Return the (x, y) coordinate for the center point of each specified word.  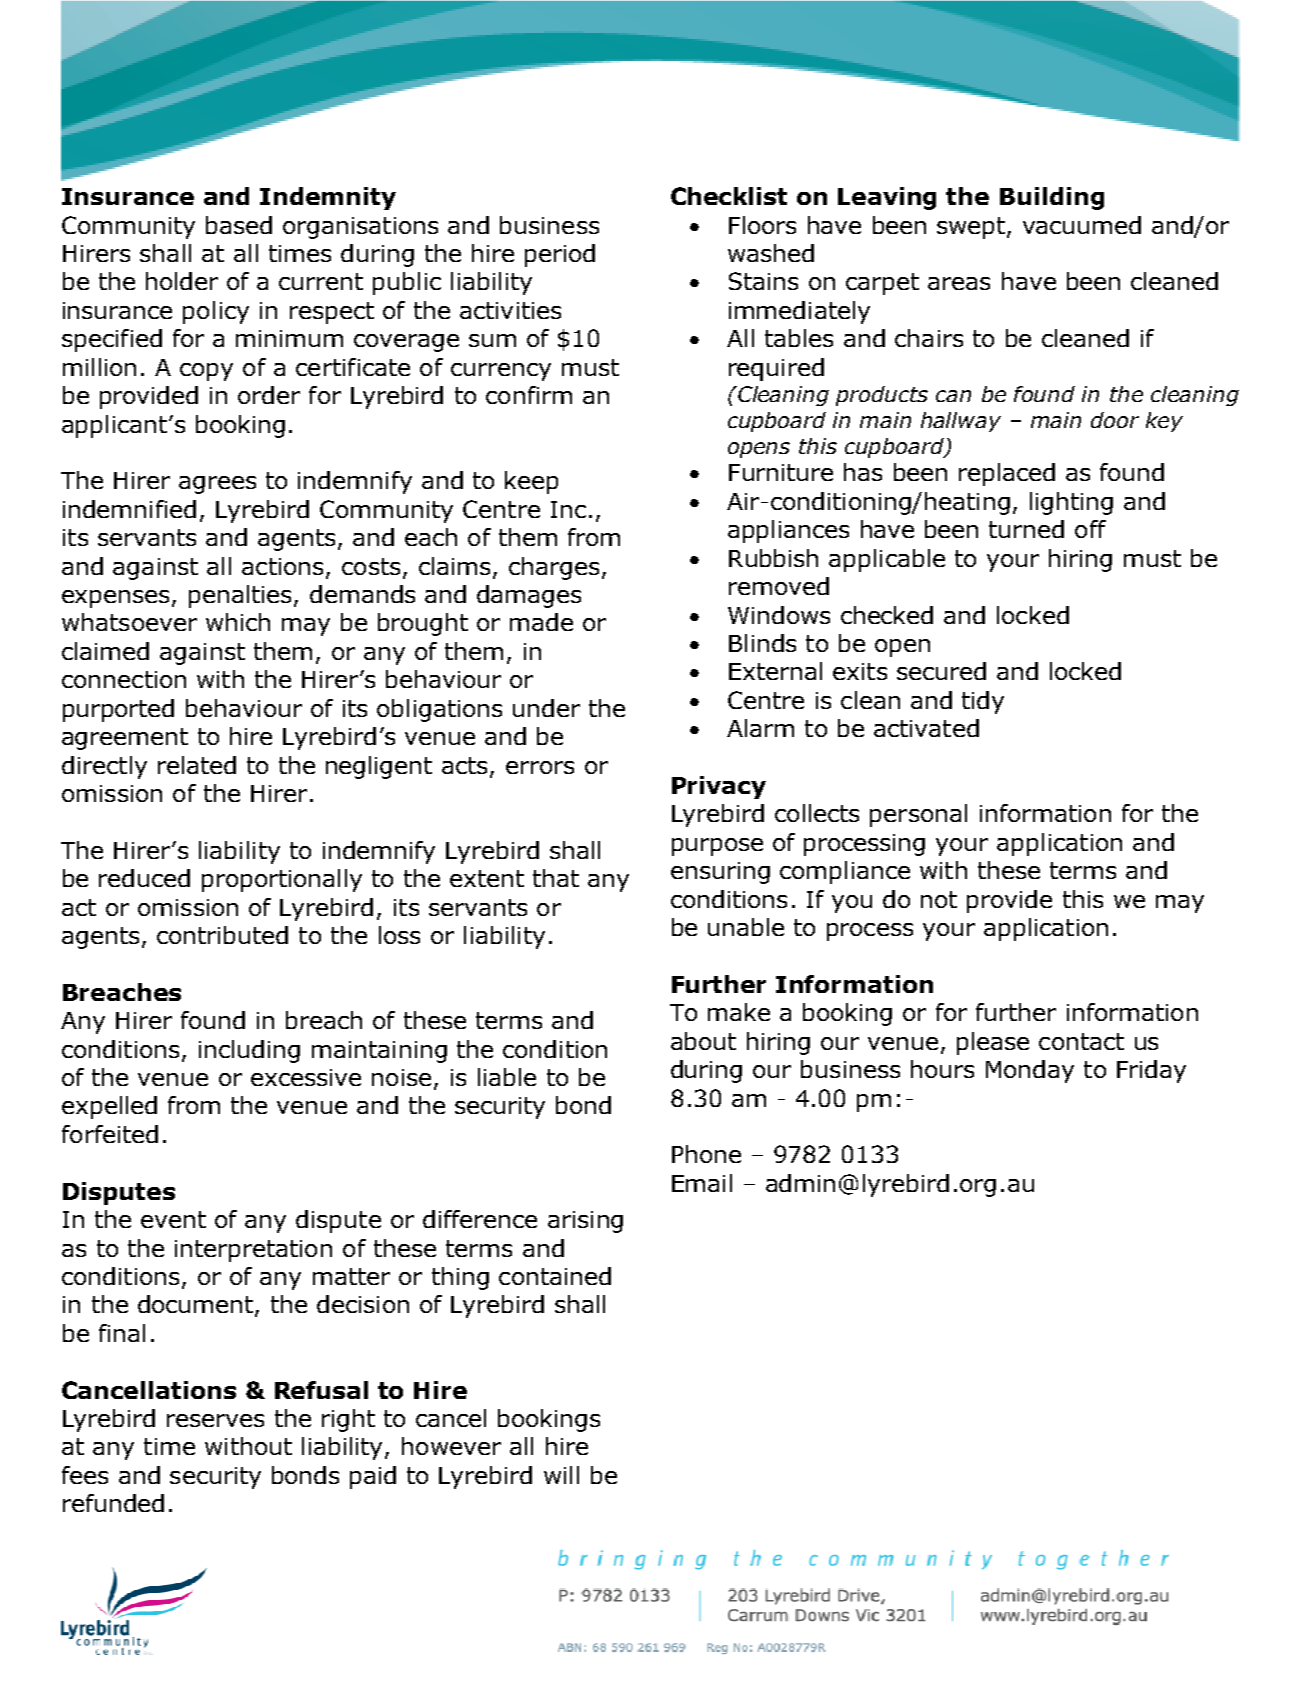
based (239, 225)
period (560, 255)
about (703, 1041)
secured (941, 671)
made (541, 622)
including (249, 1051)
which (238, 622)
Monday (1030, 1071)
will (561, 1475)
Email (702, 1183)
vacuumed (1082, 225)
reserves (215, 1420)
